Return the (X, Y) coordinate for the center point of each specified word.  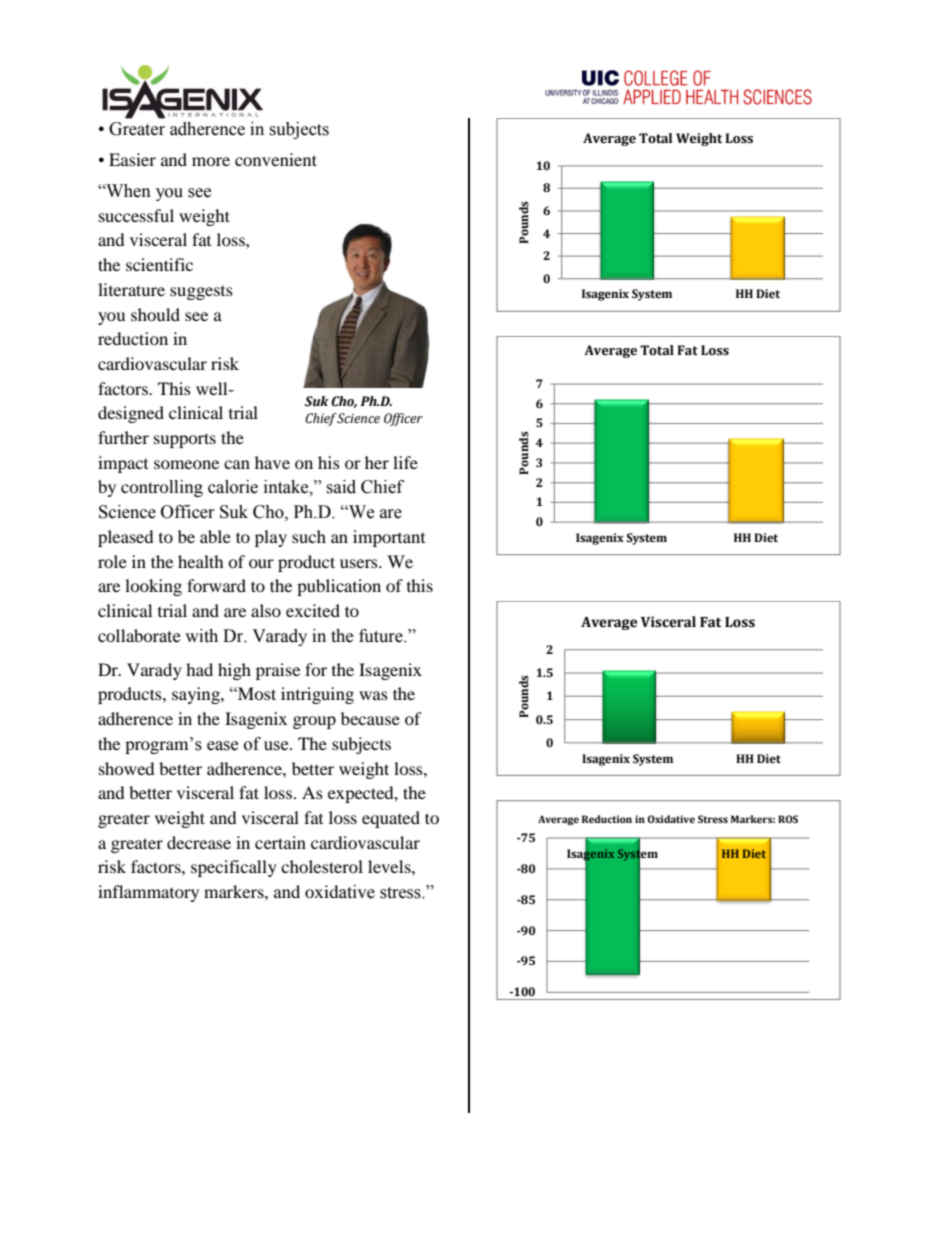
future (382, 636)
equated (391, 819)
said (341, 487)
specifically (234, 868)
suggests (201, 293)
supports (185, 440)
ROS (788, 819)
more (211, 161)
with (201, 636)
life (405, 462)
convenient (276, 159)
